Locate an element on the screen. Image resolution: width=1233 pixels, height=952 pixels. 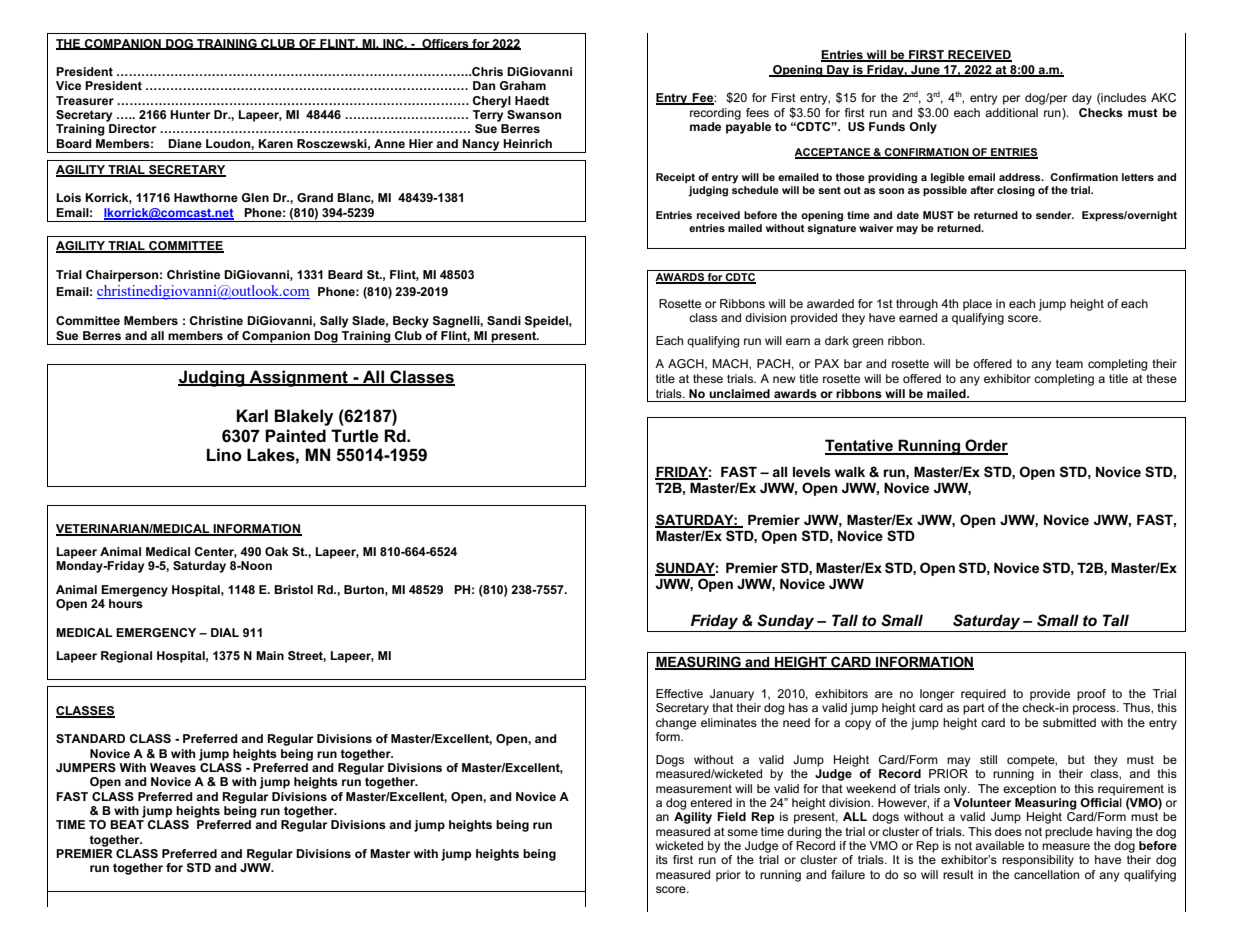
Hunter is located at coordinates (190, 114).
